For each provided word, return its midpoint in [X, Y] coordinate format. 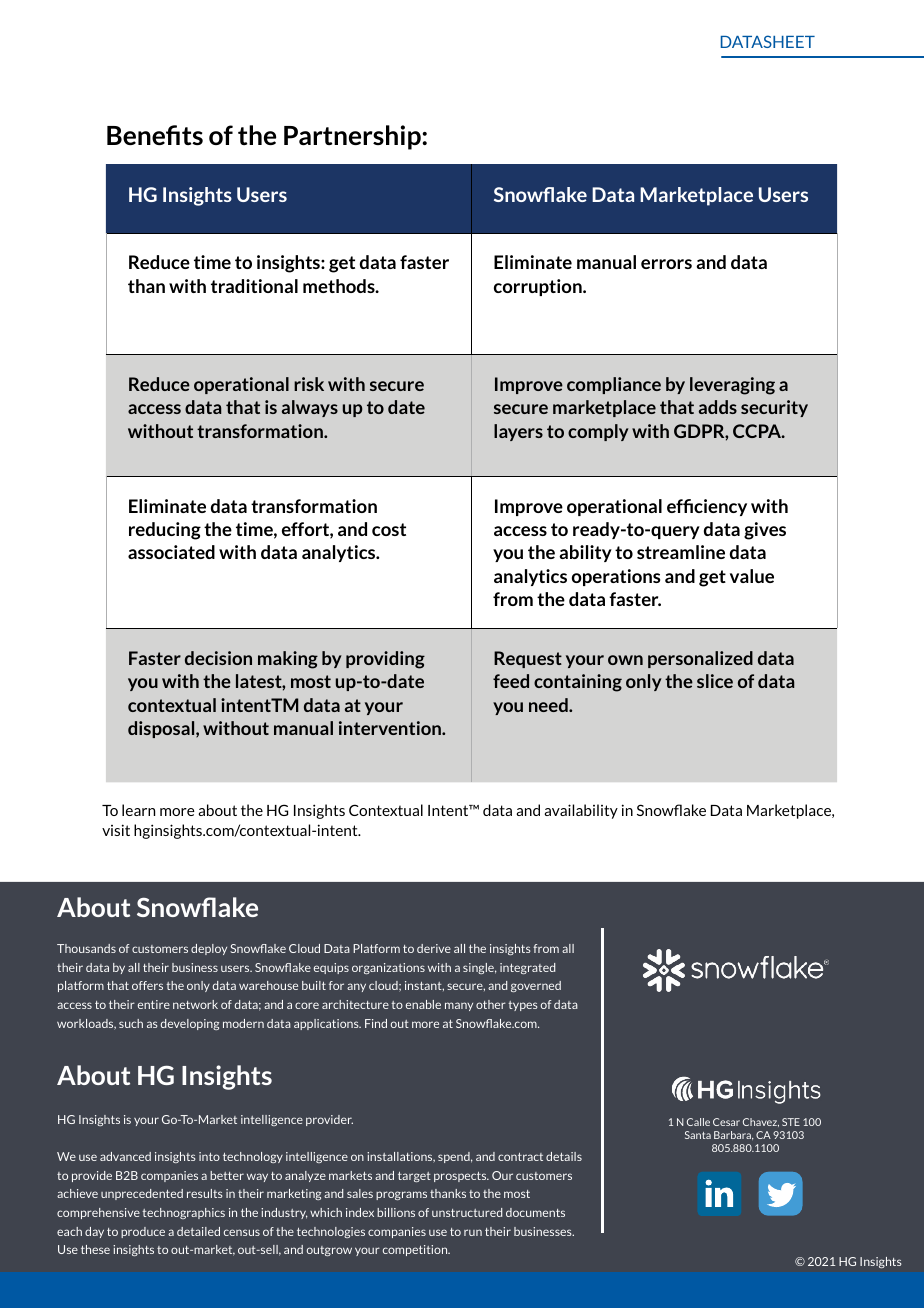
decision [218, 658]
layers [518, 432]
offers [147, 985]
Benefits [155, 135]
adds [718, 407]
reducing [165, 531]
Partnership [353, 137]
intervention [391, 728]
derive [434, 948]
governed [536, 986]
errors [666, 264]
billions [396, 1212]
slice [715, 681]
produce [143, 1232]
